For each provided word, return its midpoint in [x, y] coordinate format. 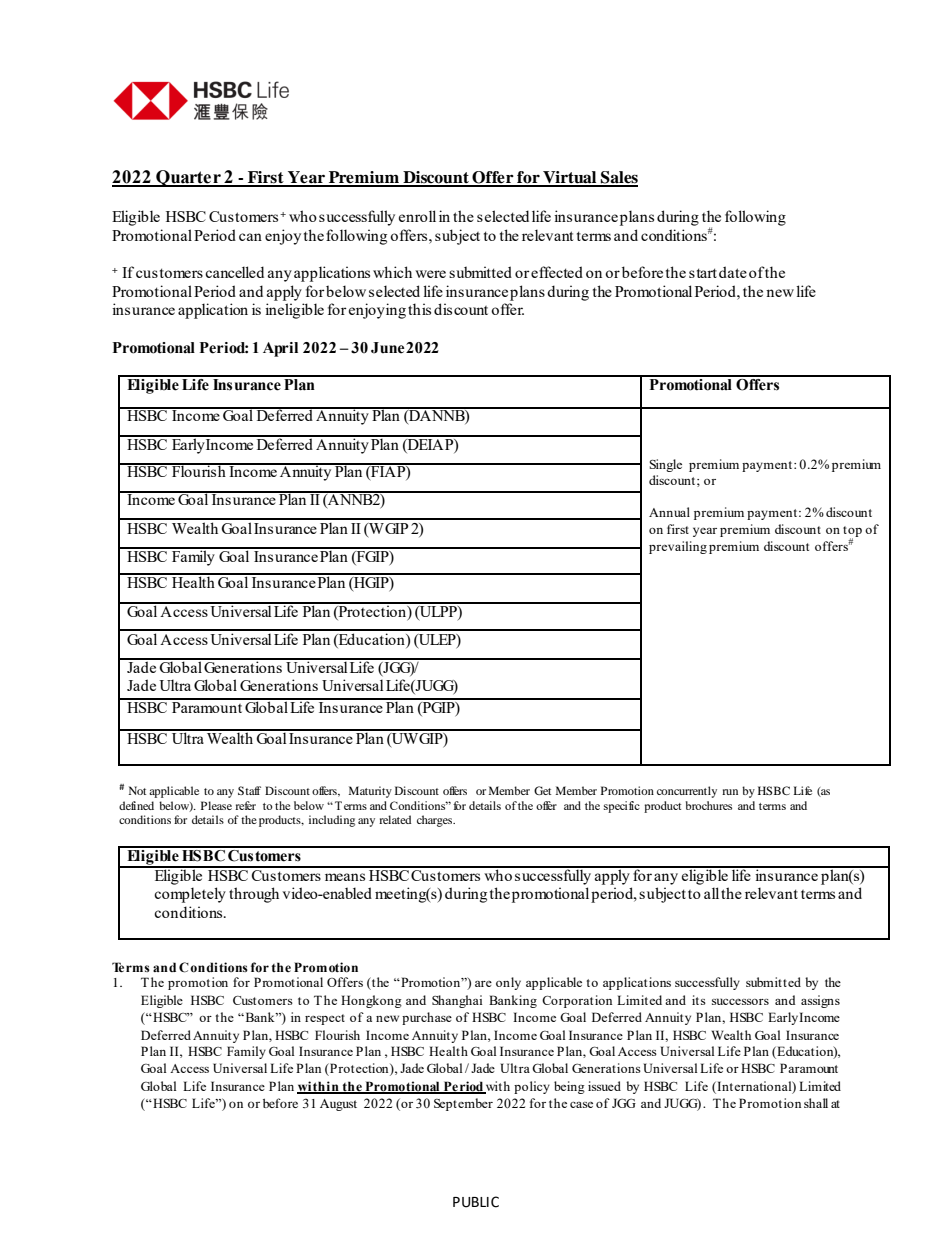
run [730, 792]
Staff [249, 790]
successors [740, 1001]
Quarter [188, 178]
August [338, 1105]
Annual [669, 512]
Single [665, 465]
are [483, 983]
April [280, 349]
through [254, 895]
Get [542, 790]
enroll [417, 216]
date [733, 272]
